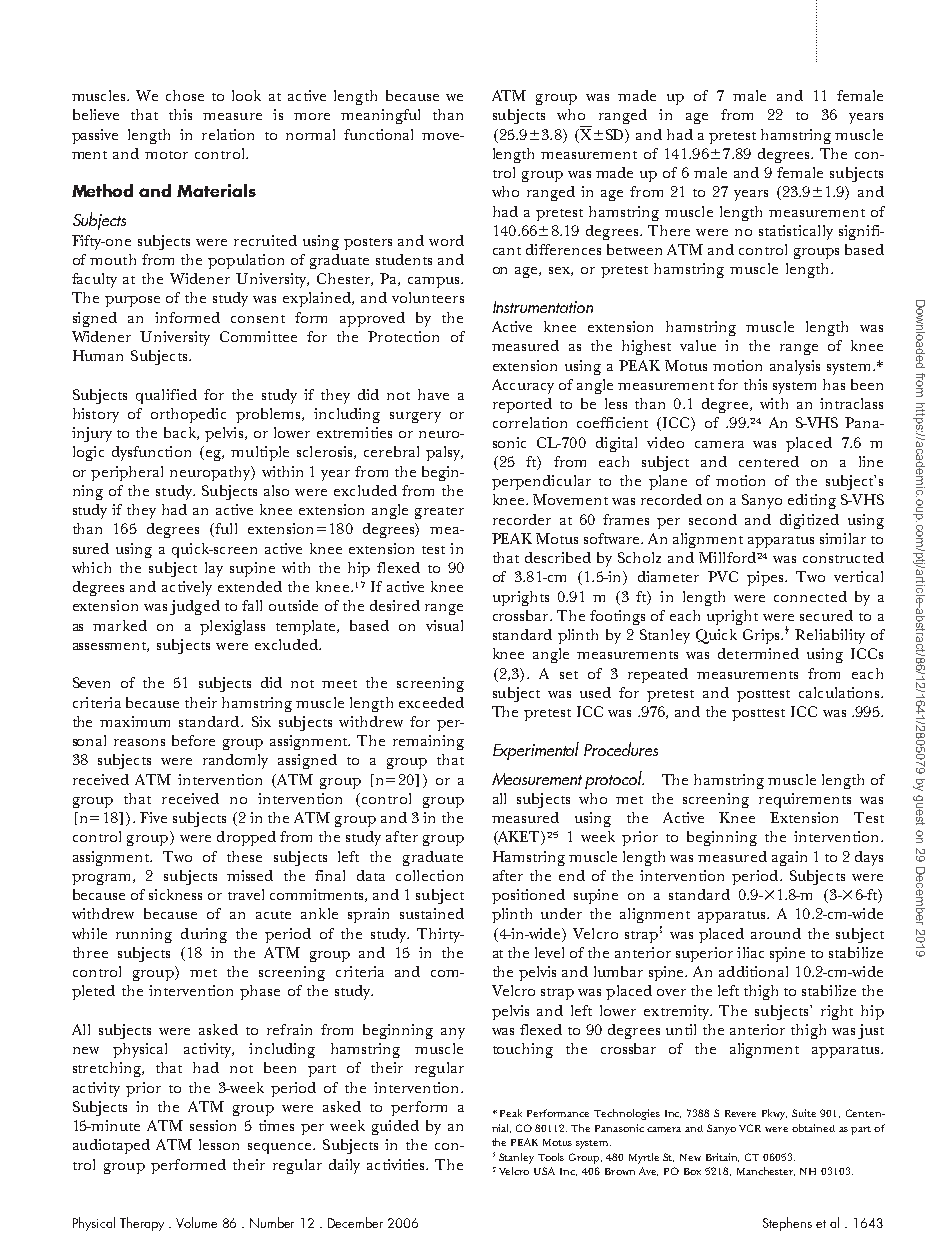  I want to click on Volume, so click(196, 1222).
